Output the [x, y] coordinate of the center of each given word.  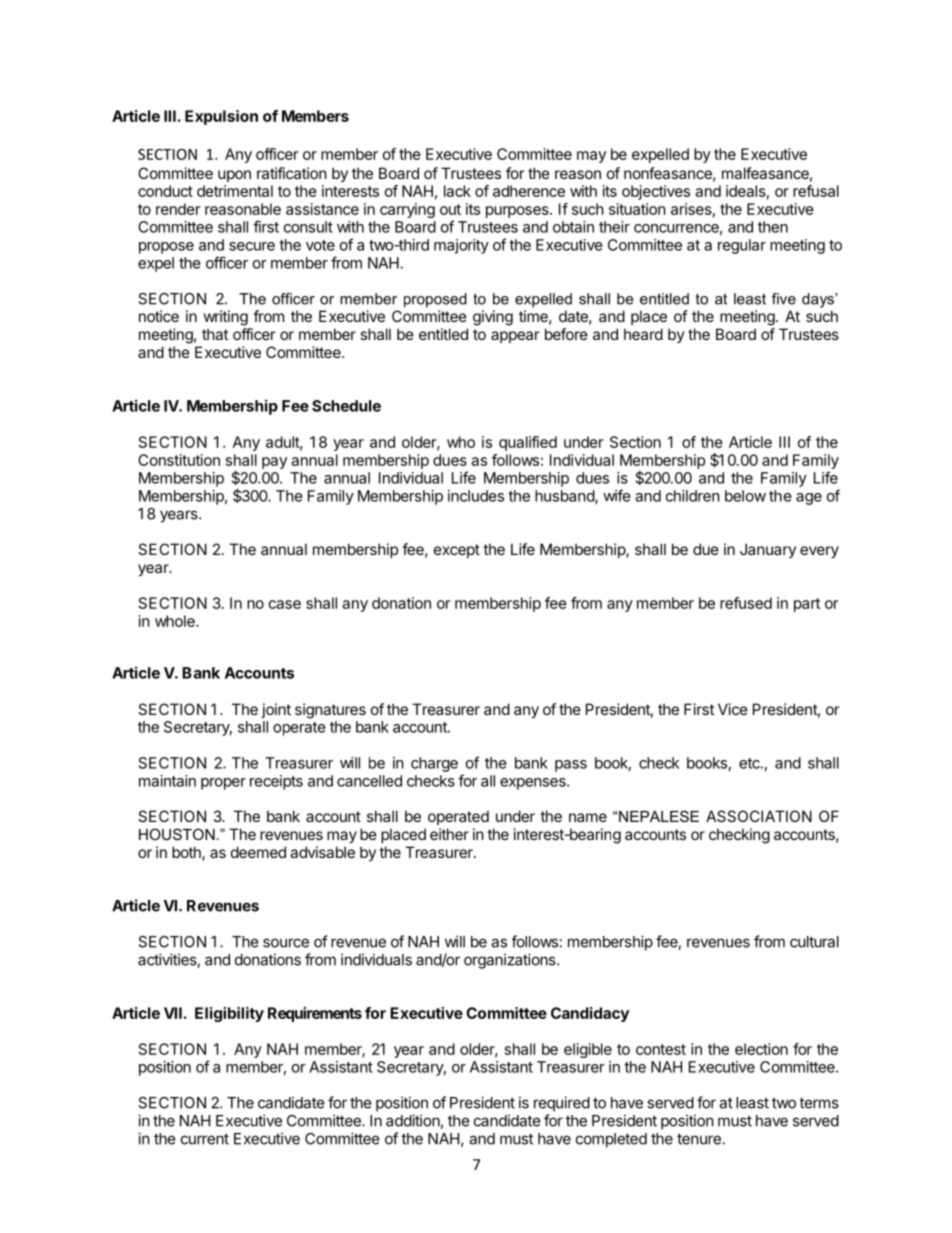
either [449, 834]
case [285, 604]
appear [515, 337]
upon [234, 176]
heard [643, 334]
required [562, 1104]
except [457, 551]
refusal [816, 191]
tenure [699, 1139]
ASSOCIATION [759, 816]
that [215, 334]
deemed [258, 852]
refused [746, 603]
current [205, 1139]
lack [457, 191]
